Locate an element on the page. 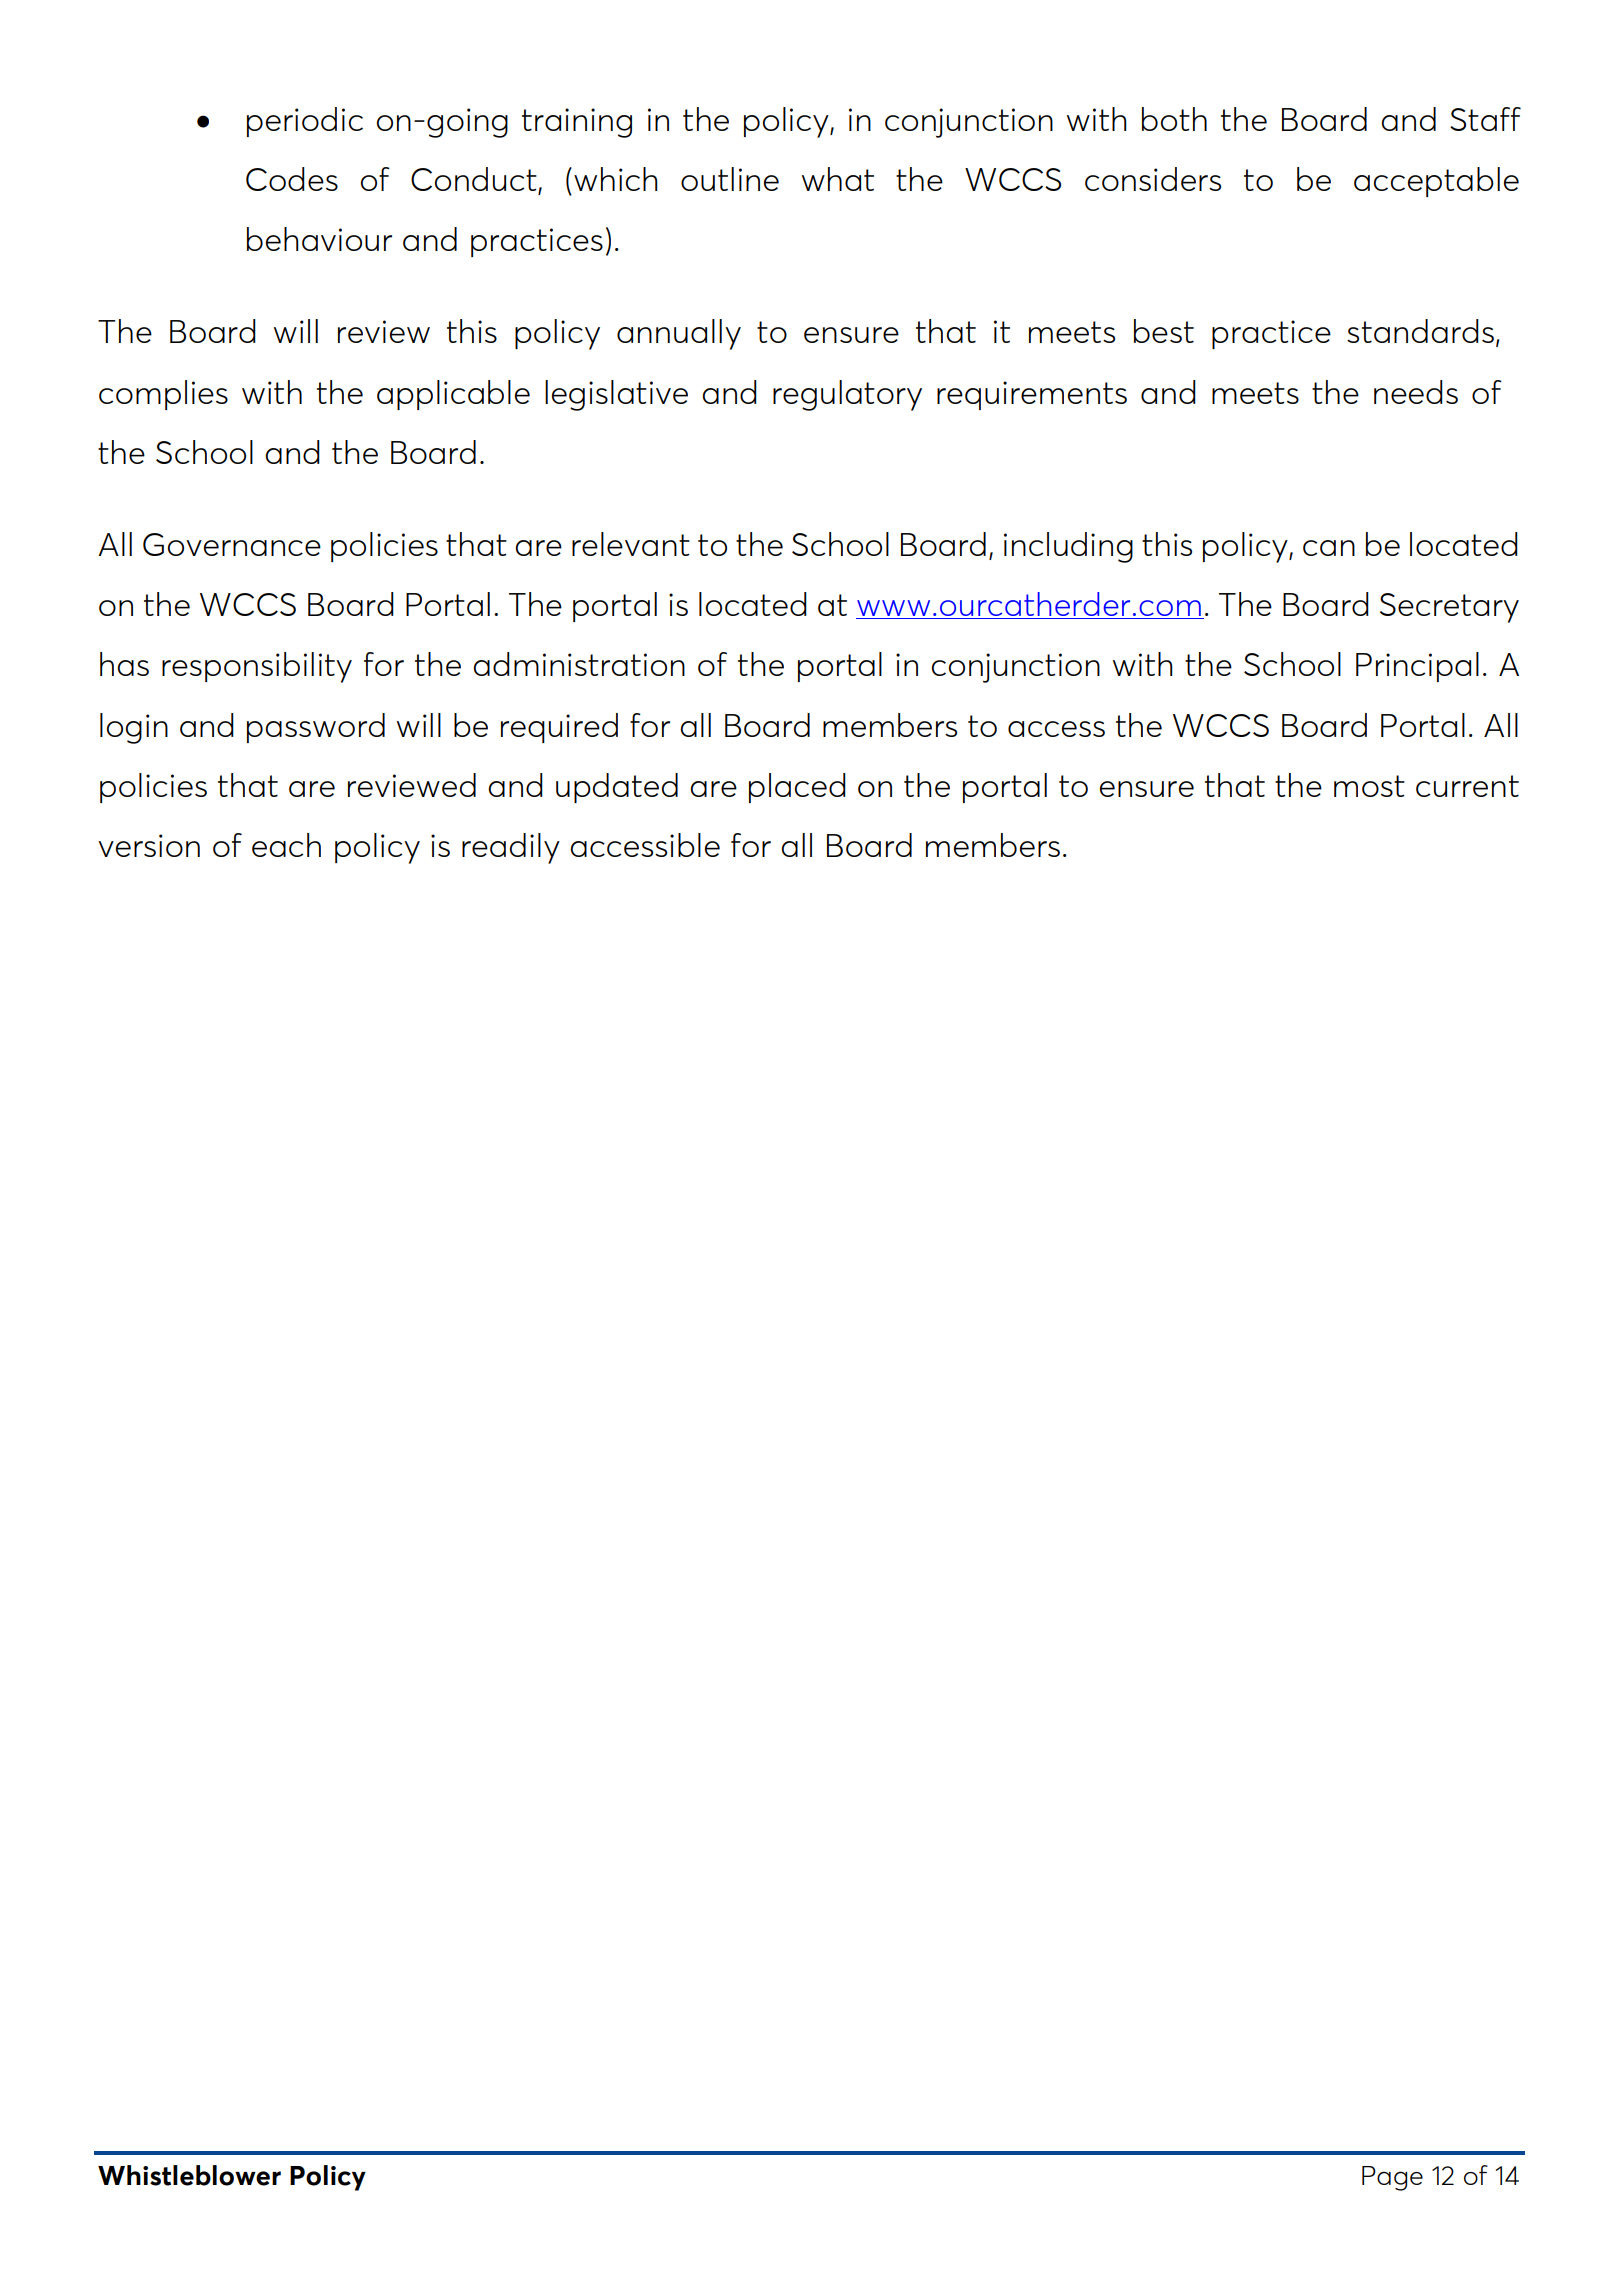  Page is located at coordinates (1392, 2178).
